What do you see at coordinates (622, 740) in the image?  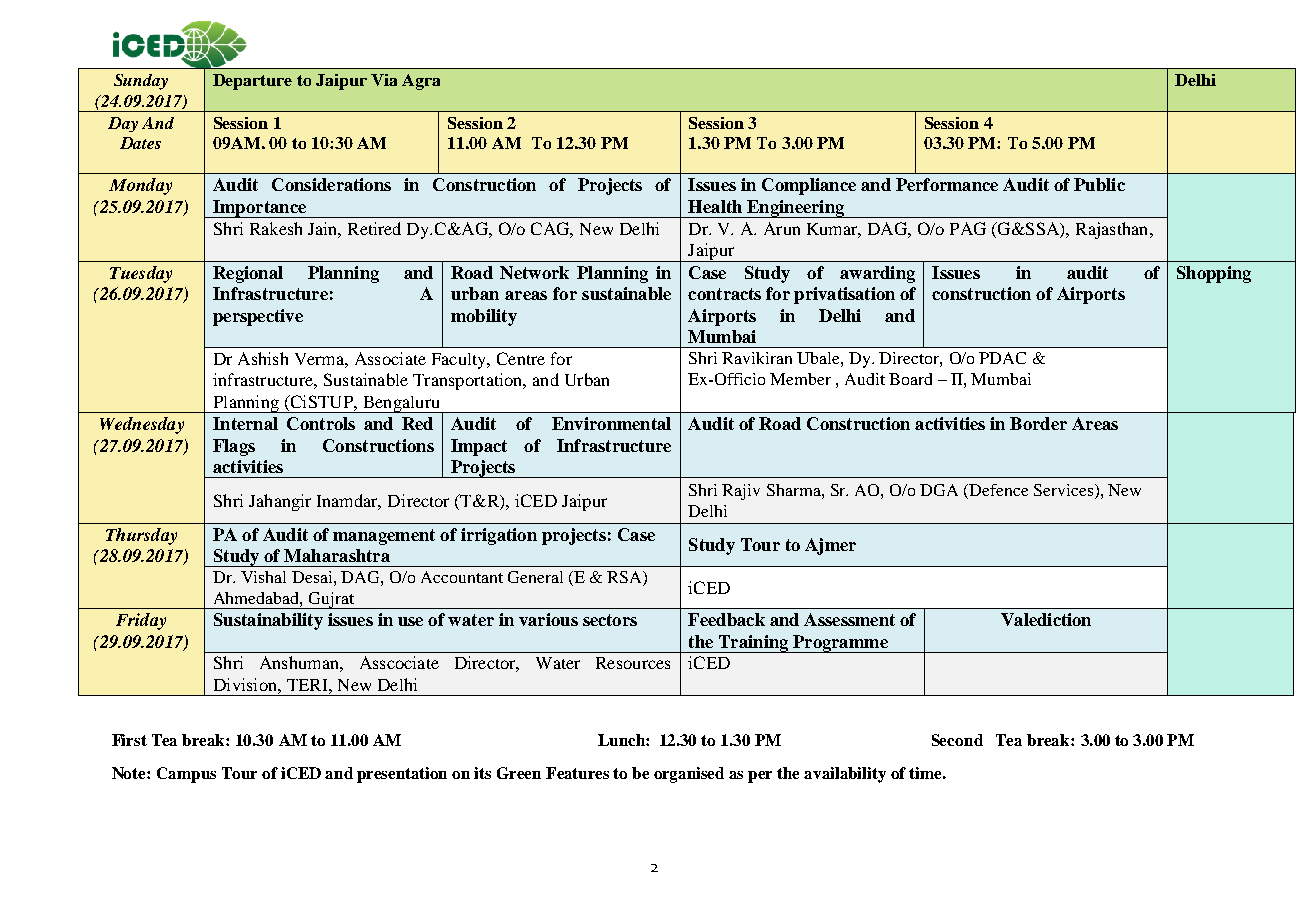 I see `Lunch` at bounding box center [622, 740].
